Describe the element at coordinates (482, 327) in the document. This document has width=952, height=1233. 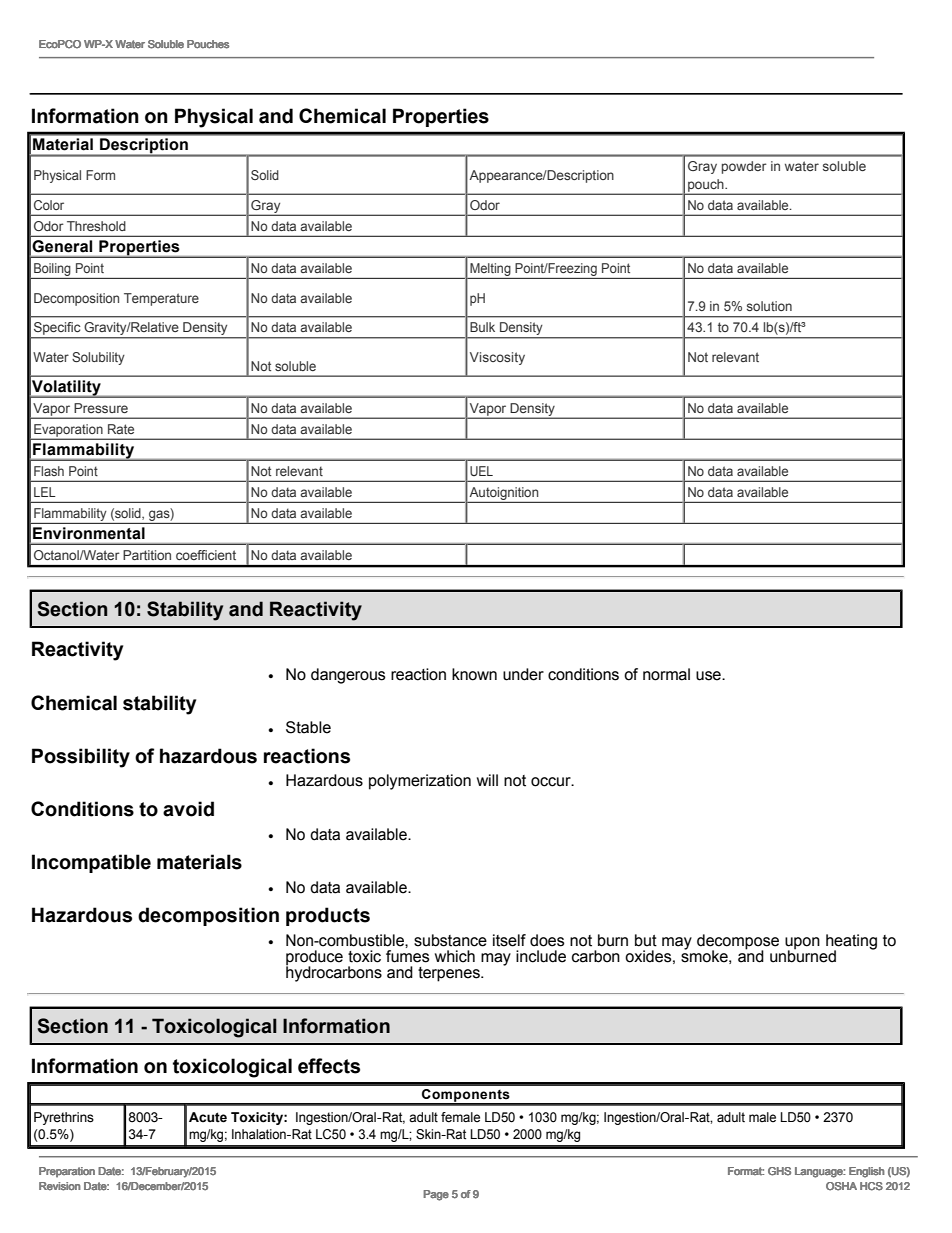
I see `Bulk` at that location.
